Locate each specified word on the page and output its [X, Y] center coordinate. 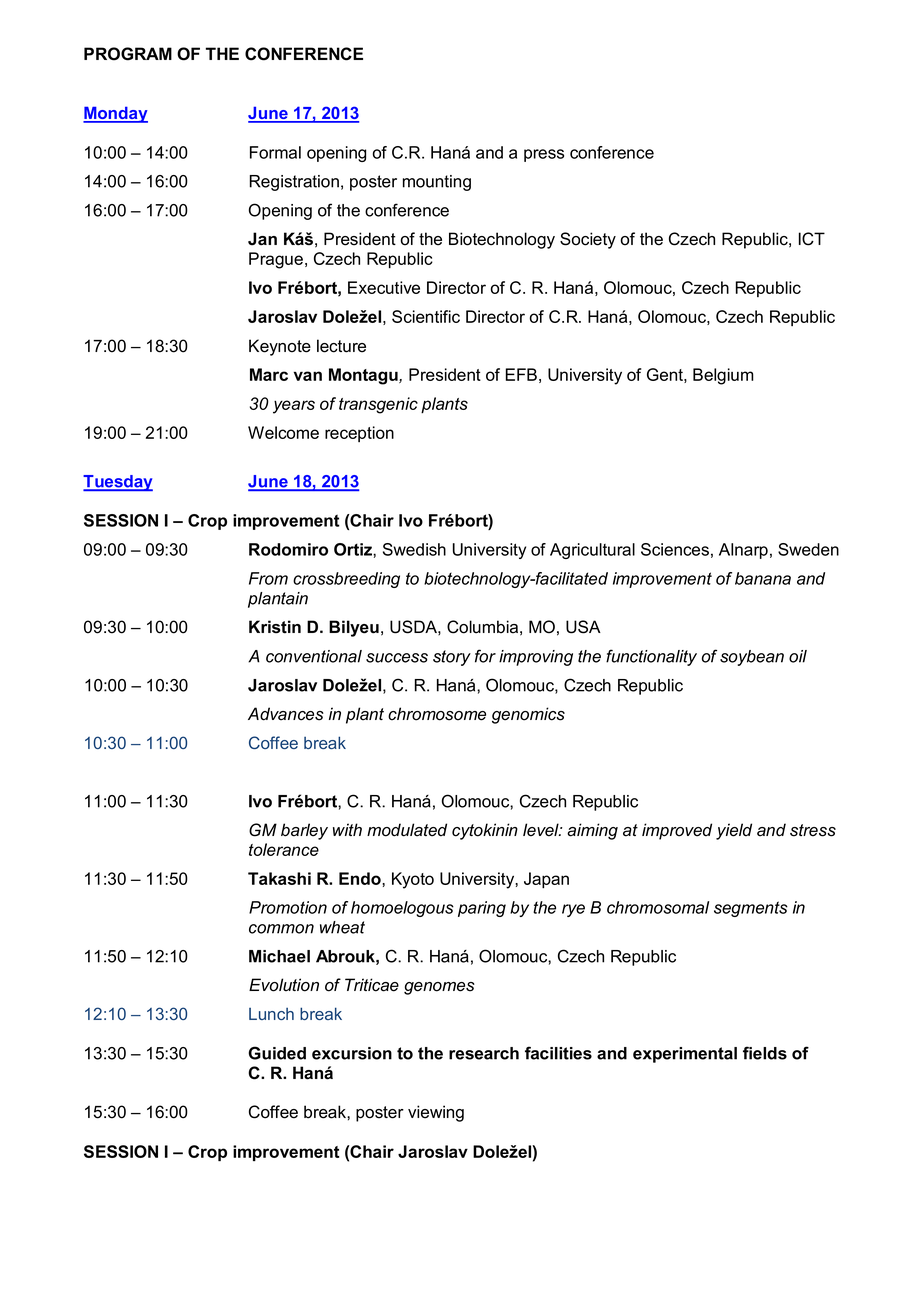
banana [763, 578]
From [268, 578]
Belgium [723, 376]
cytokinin [485, 831]
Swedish [414, 549]
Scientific [426, 316]
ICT [812, 239]
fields [765, 1053]
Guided [277, 1053]
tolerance [284, 849]
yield [734, 831]
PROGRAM [128, 54]
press [544, 155]
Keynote [280, 347]
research [484, 1053]
